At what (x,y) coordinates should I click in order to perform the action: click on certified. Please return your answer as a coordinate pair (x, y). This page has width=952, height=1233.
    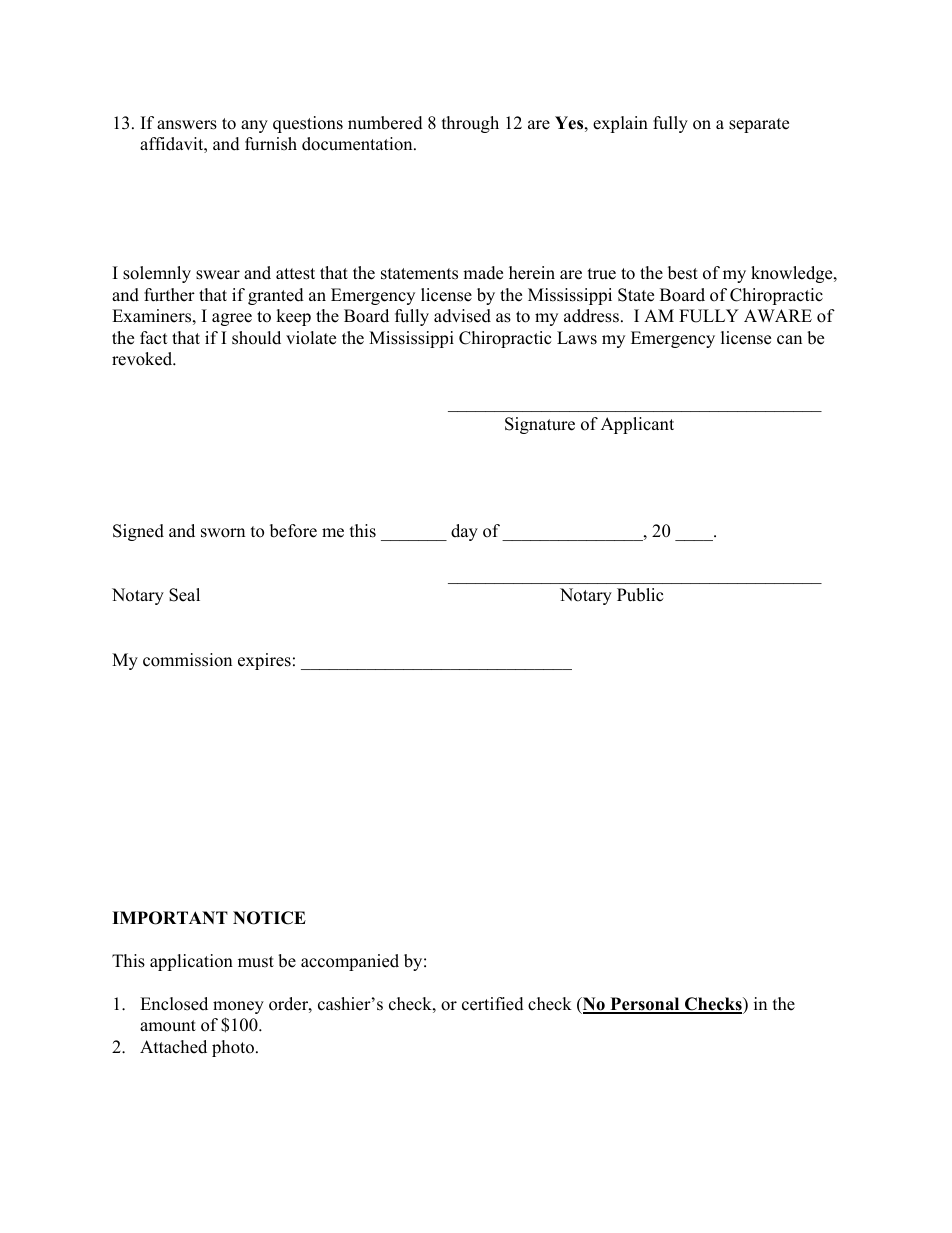
    Looking at the image, I should click on (493, 1004).
